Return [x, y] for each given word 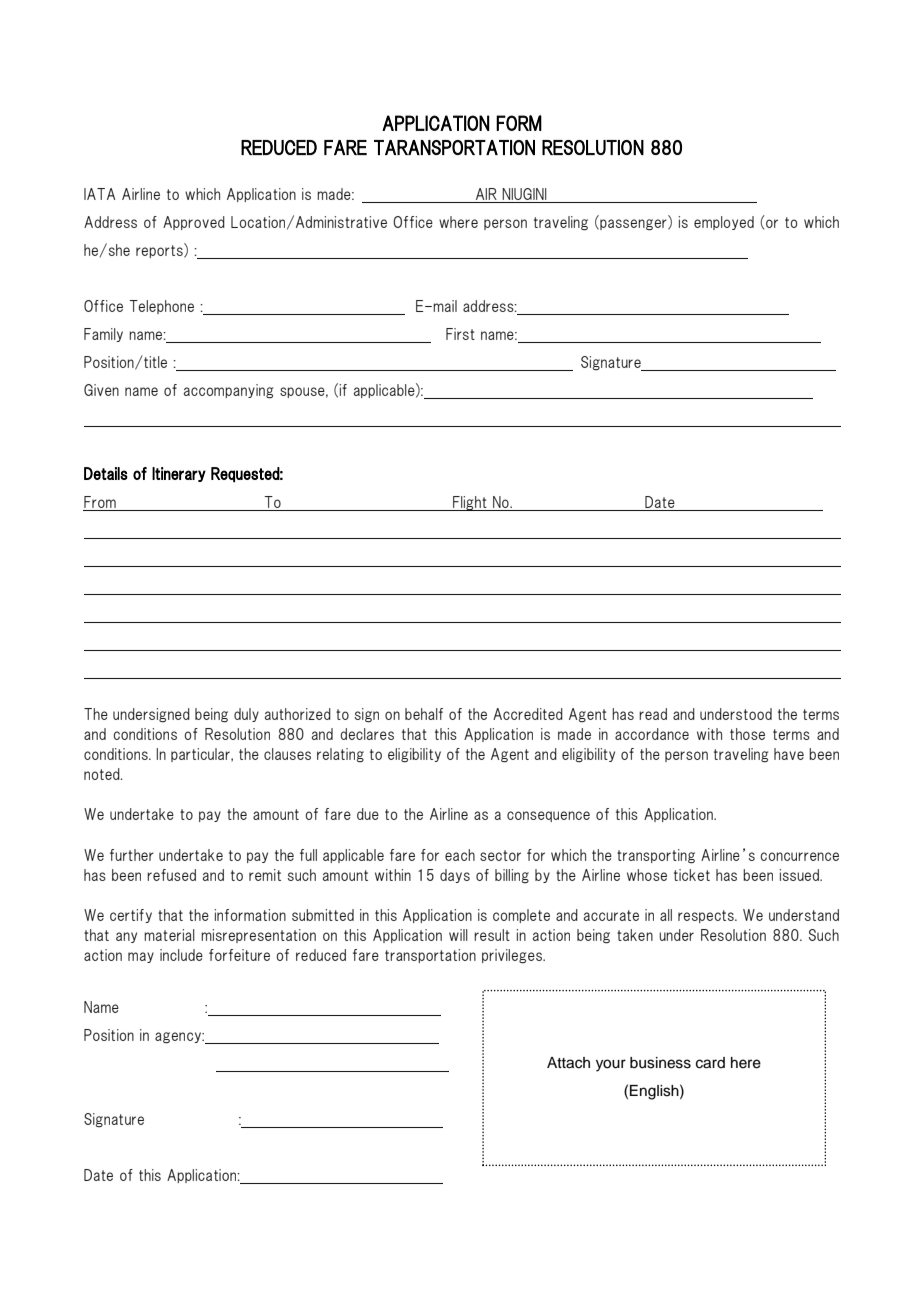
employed [724, 223]
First [460, 334]
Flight [470, 503]
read [653, 714]
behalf [424, 714]
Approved [194, 223]
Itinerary [179, 474]
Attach [568, 1063]
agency [179, 1037]
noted [103, 774]
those [747, 734]
